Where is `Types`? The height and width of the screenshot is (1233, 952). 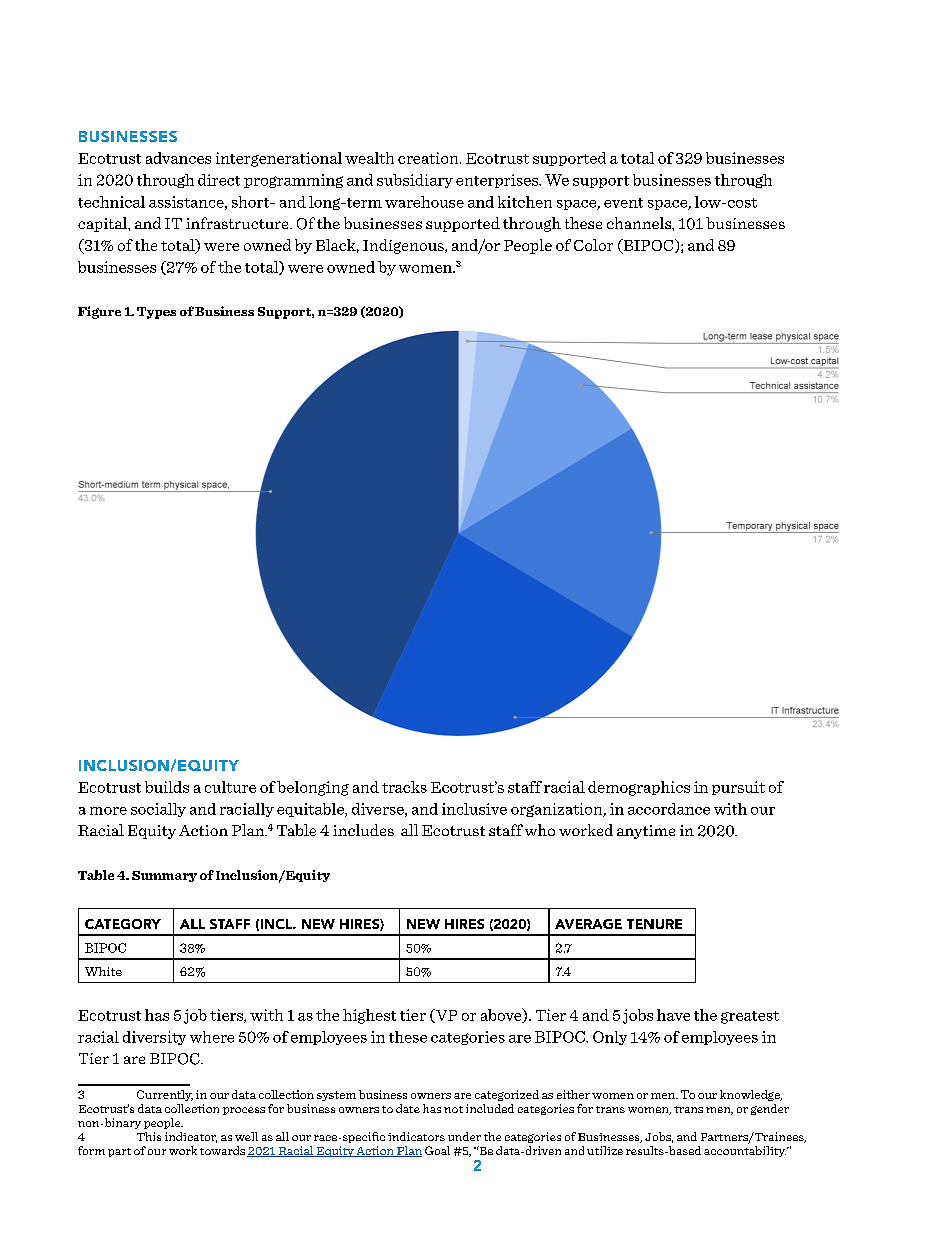 Types is located at coordinates (156, 313).
